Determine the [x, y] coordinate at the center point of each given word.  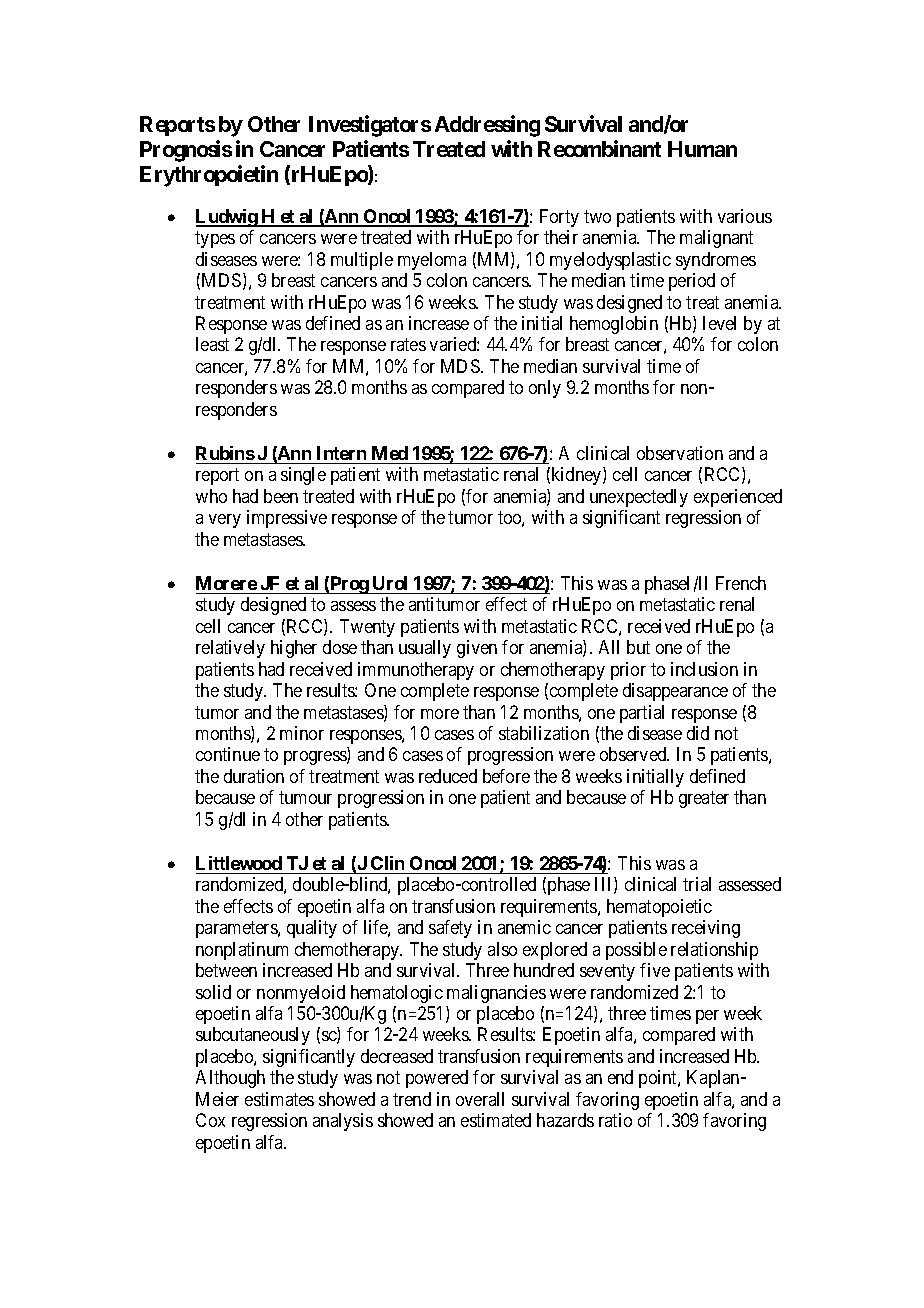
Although [230, 1079]
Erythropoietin [209, 176]
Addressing [487, 126]
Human [702, 149]
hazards [565, 1120]
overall [480, 1099]
